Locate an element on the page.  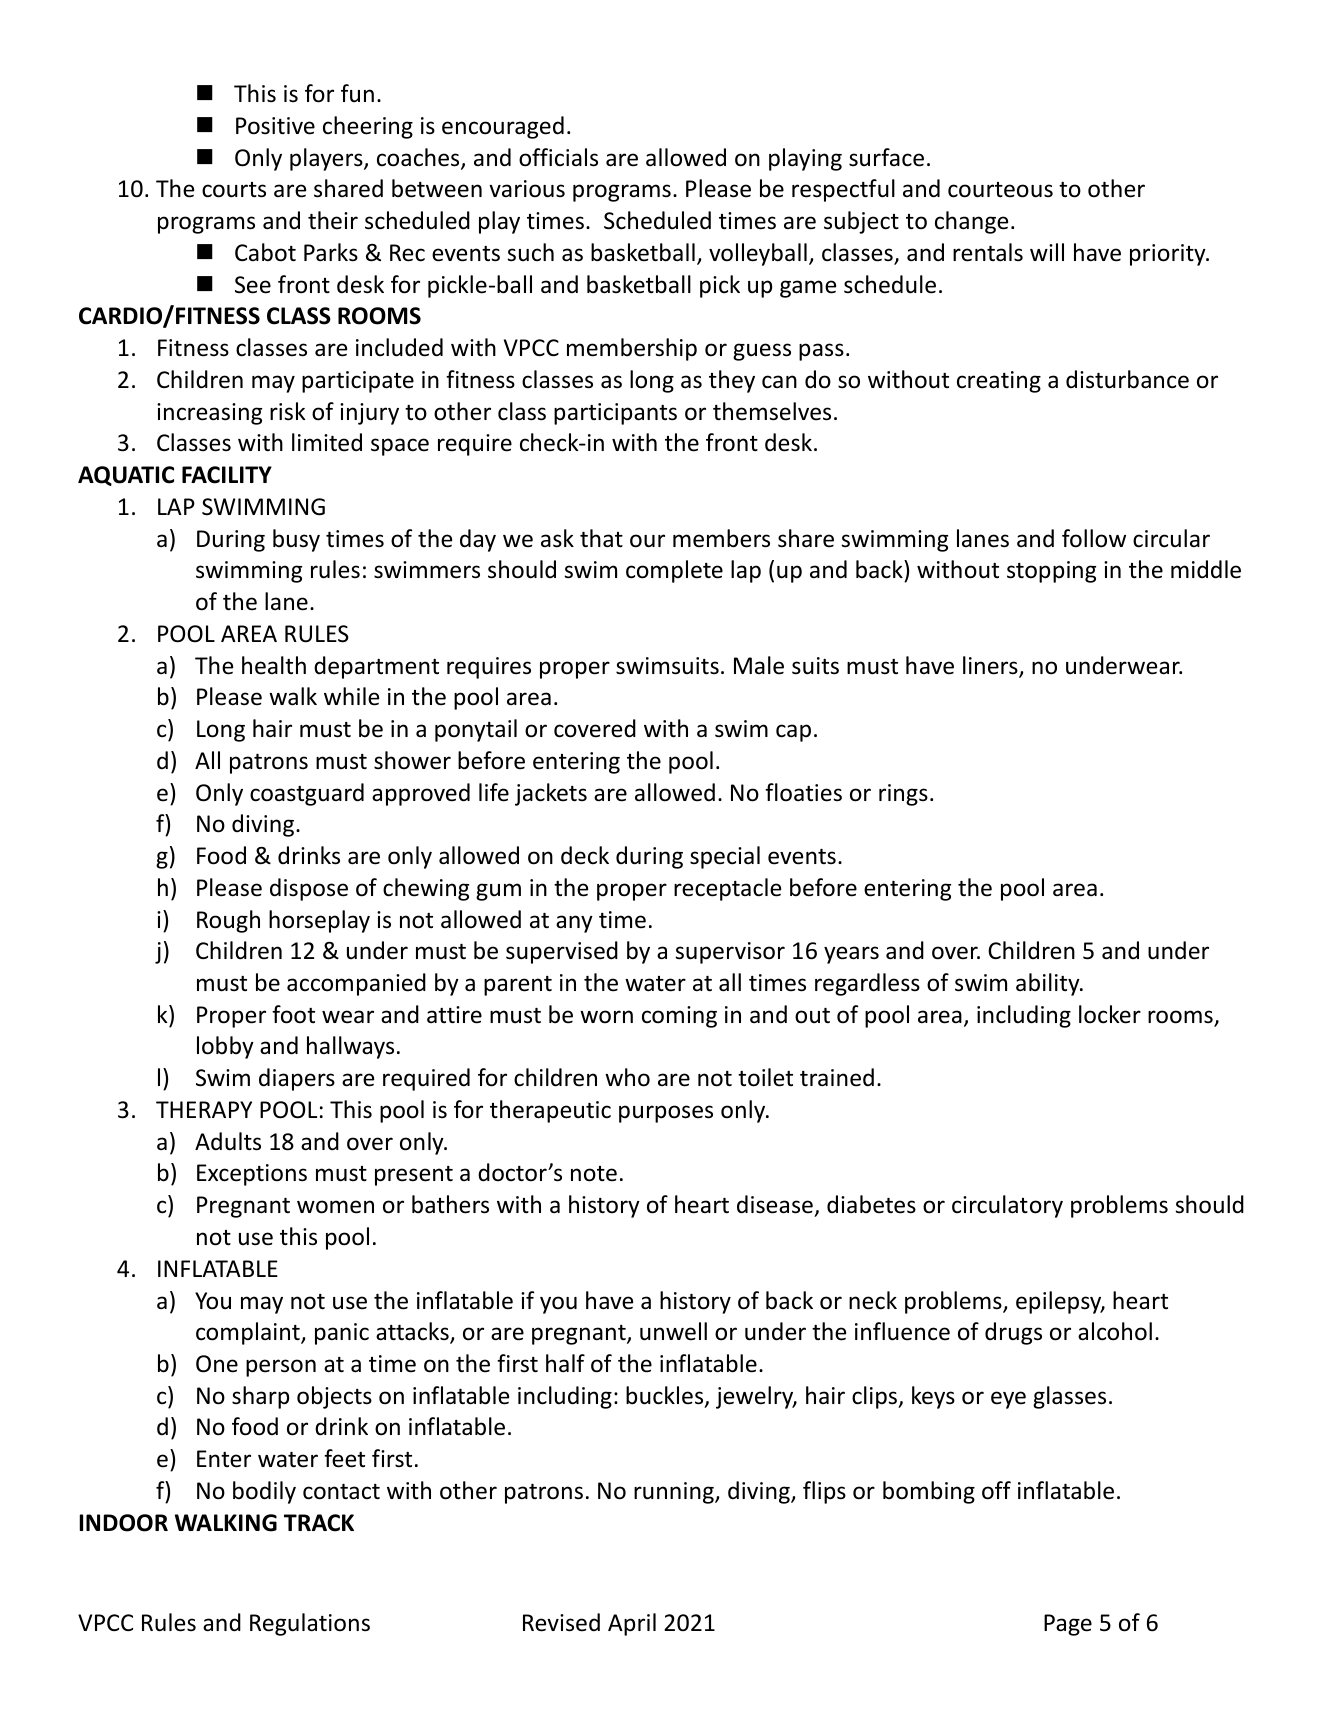
Regulations is located at coordinates (310, 1624).
